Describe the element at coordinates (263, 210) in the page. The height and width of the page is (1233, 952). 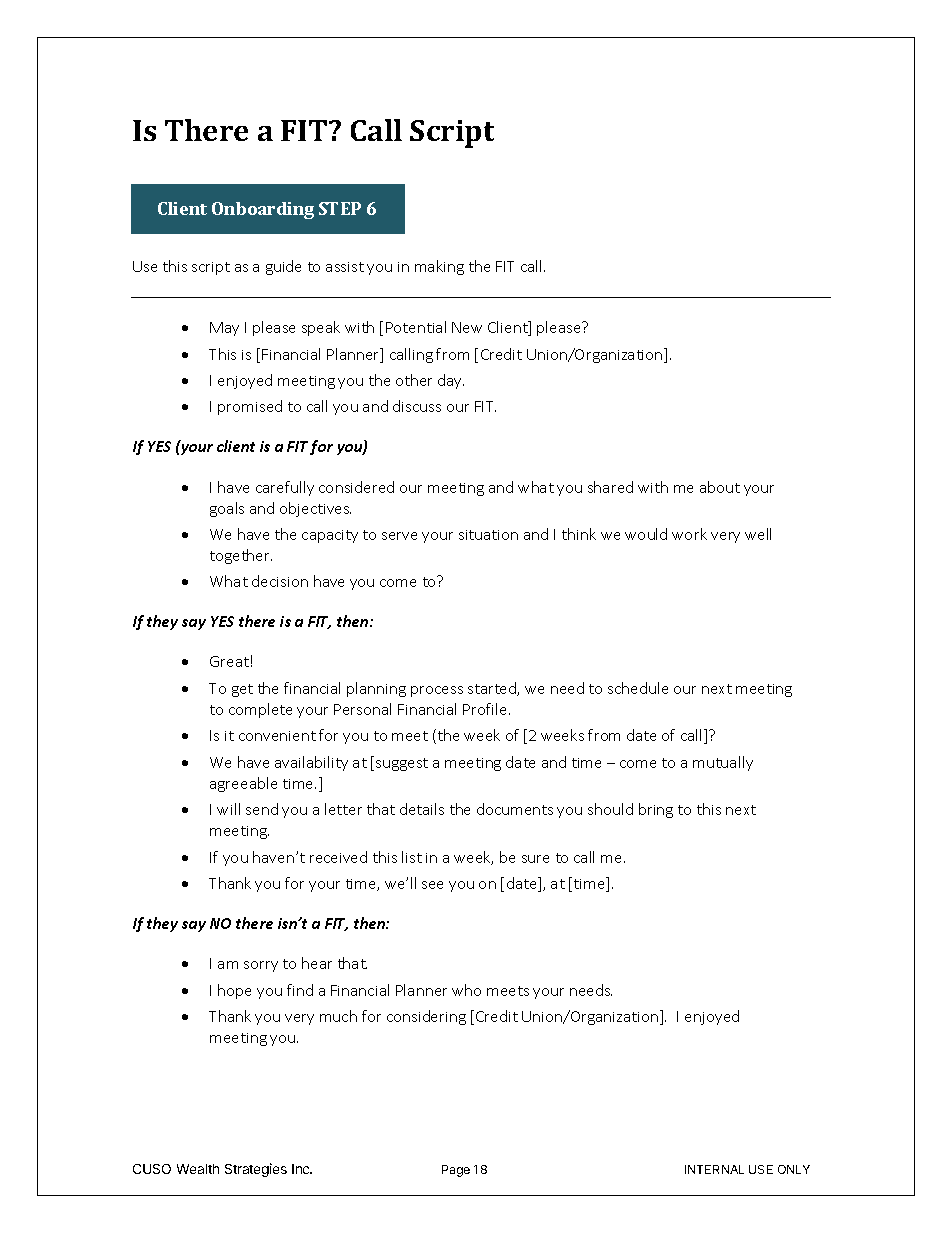
I see `Onboarding` at that location.
